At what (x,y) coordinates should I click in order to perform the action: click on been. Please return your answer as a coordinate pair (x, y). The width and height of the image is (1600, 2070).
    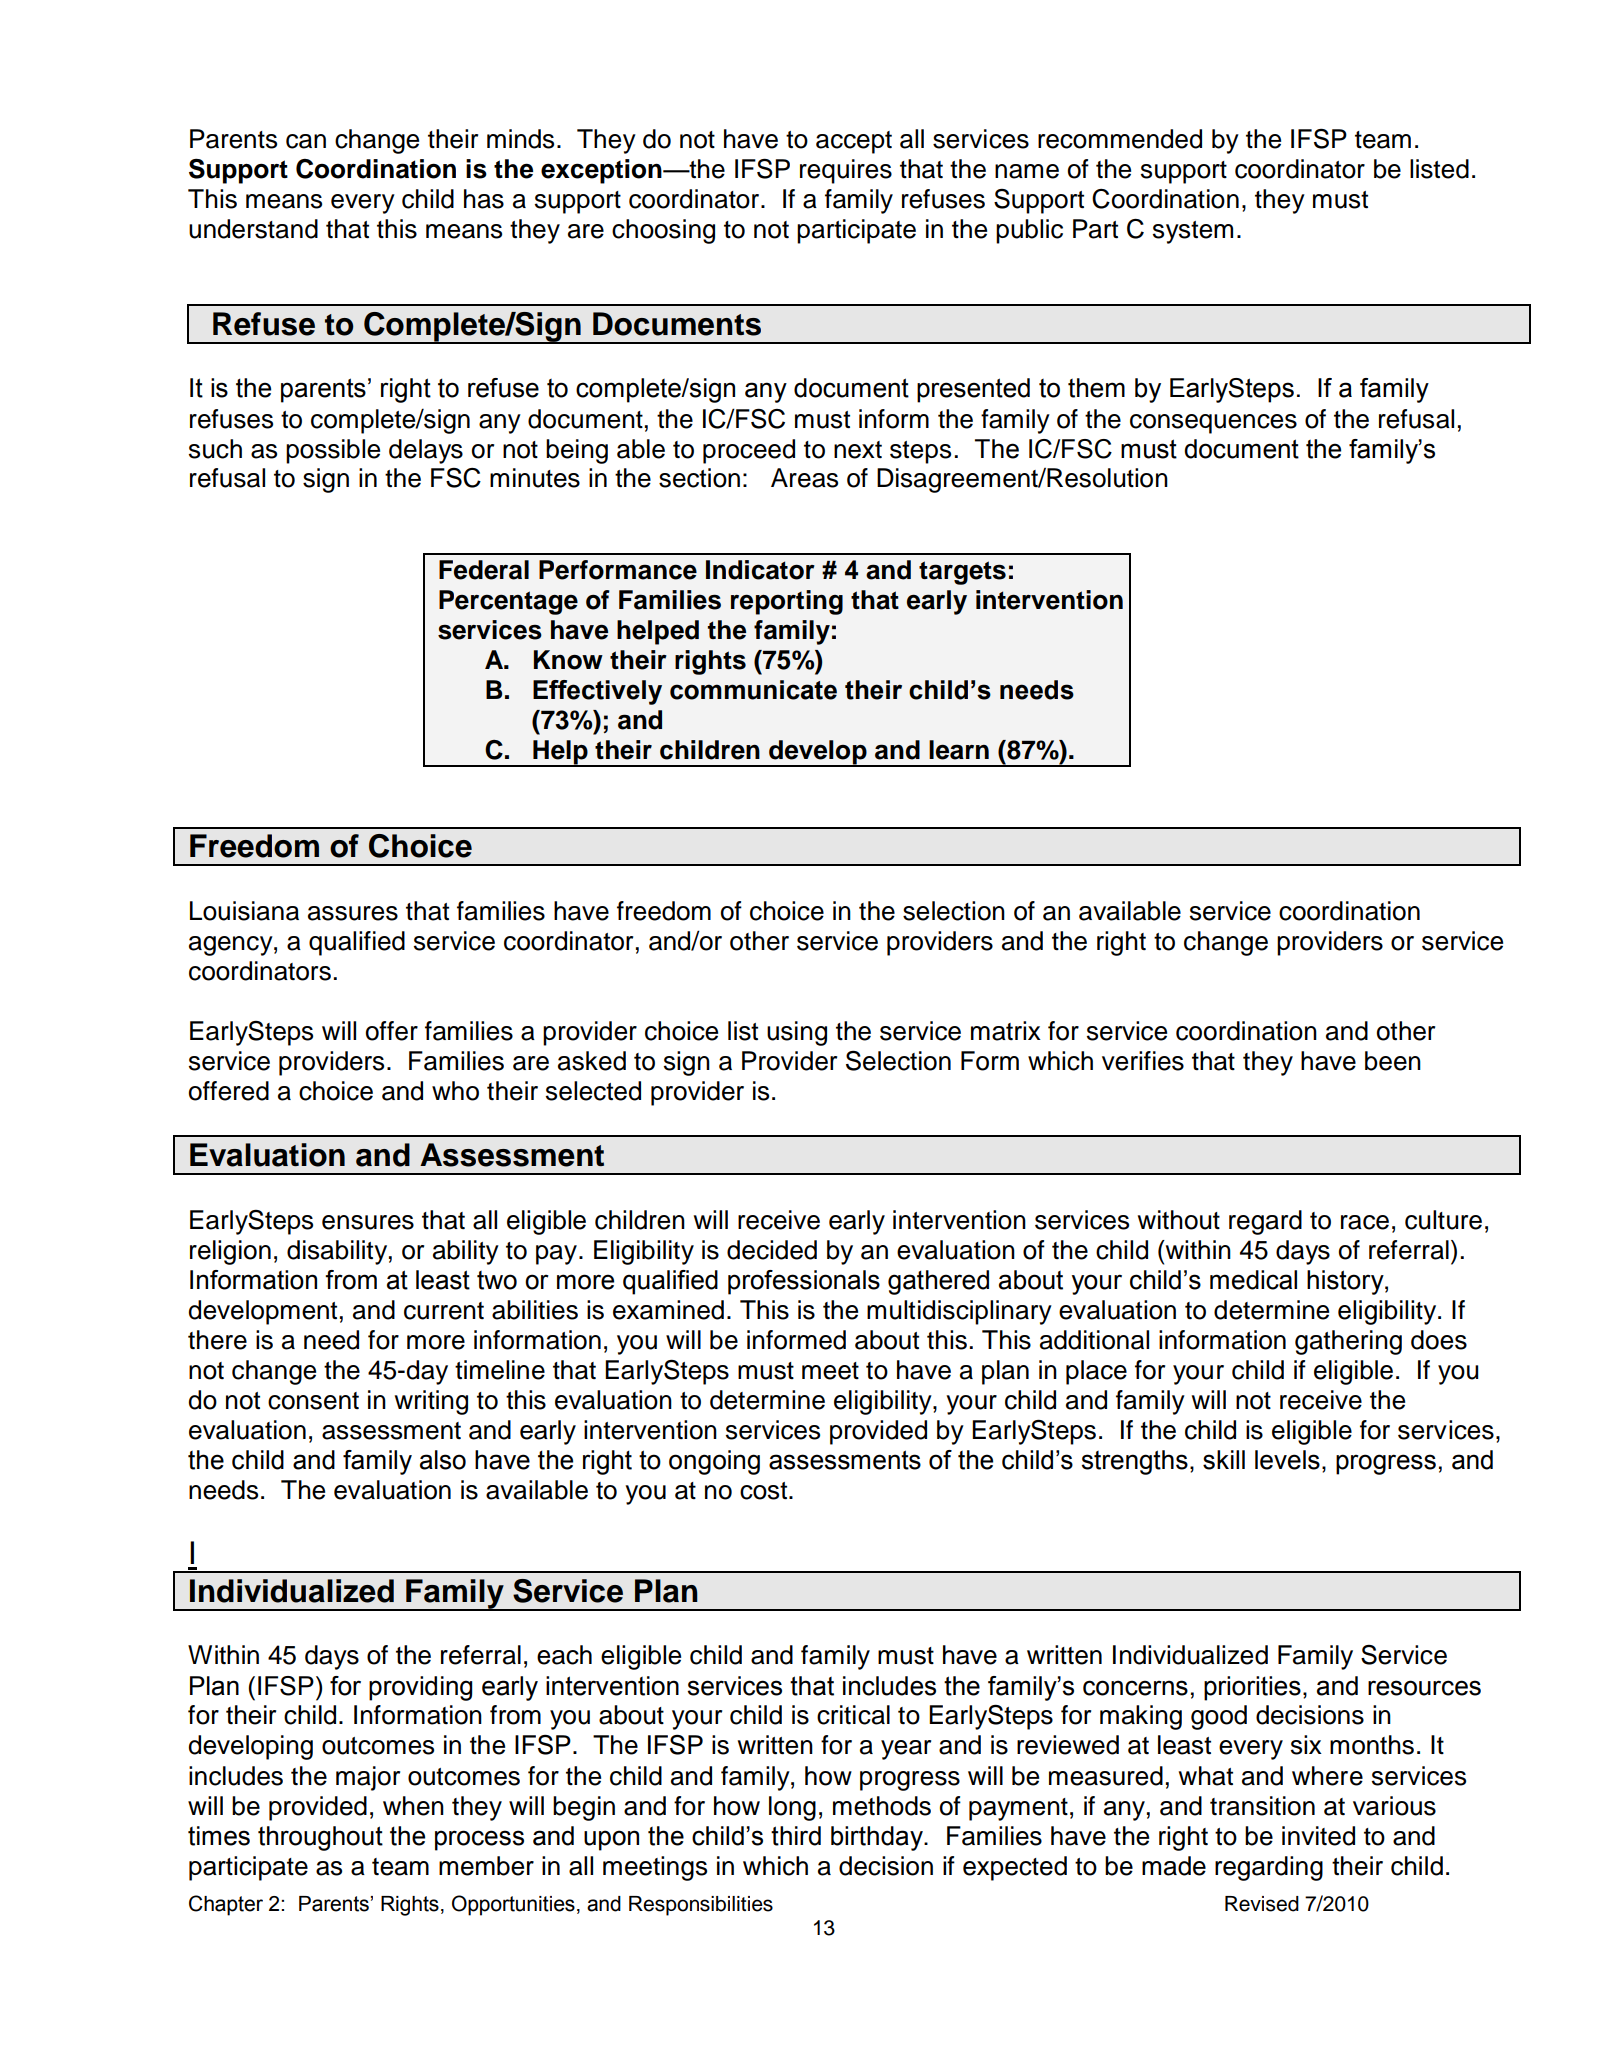
    Looking at the image, I should click on (1393, 1061).
